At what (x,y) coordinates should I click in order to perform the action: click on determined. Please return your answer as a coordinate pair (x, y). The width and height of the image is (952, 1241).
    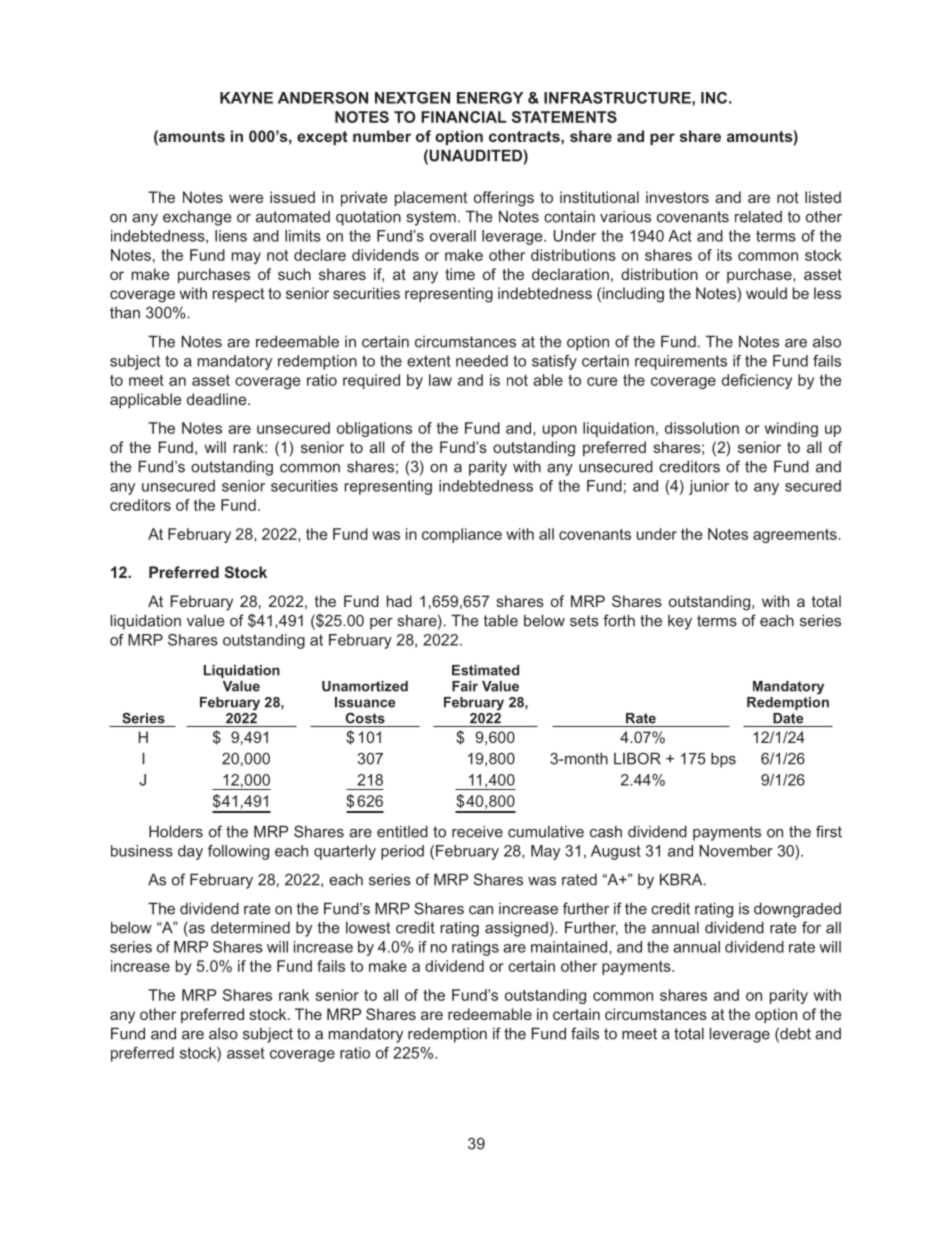
    Looking at the image, I should click on (250, 927).
